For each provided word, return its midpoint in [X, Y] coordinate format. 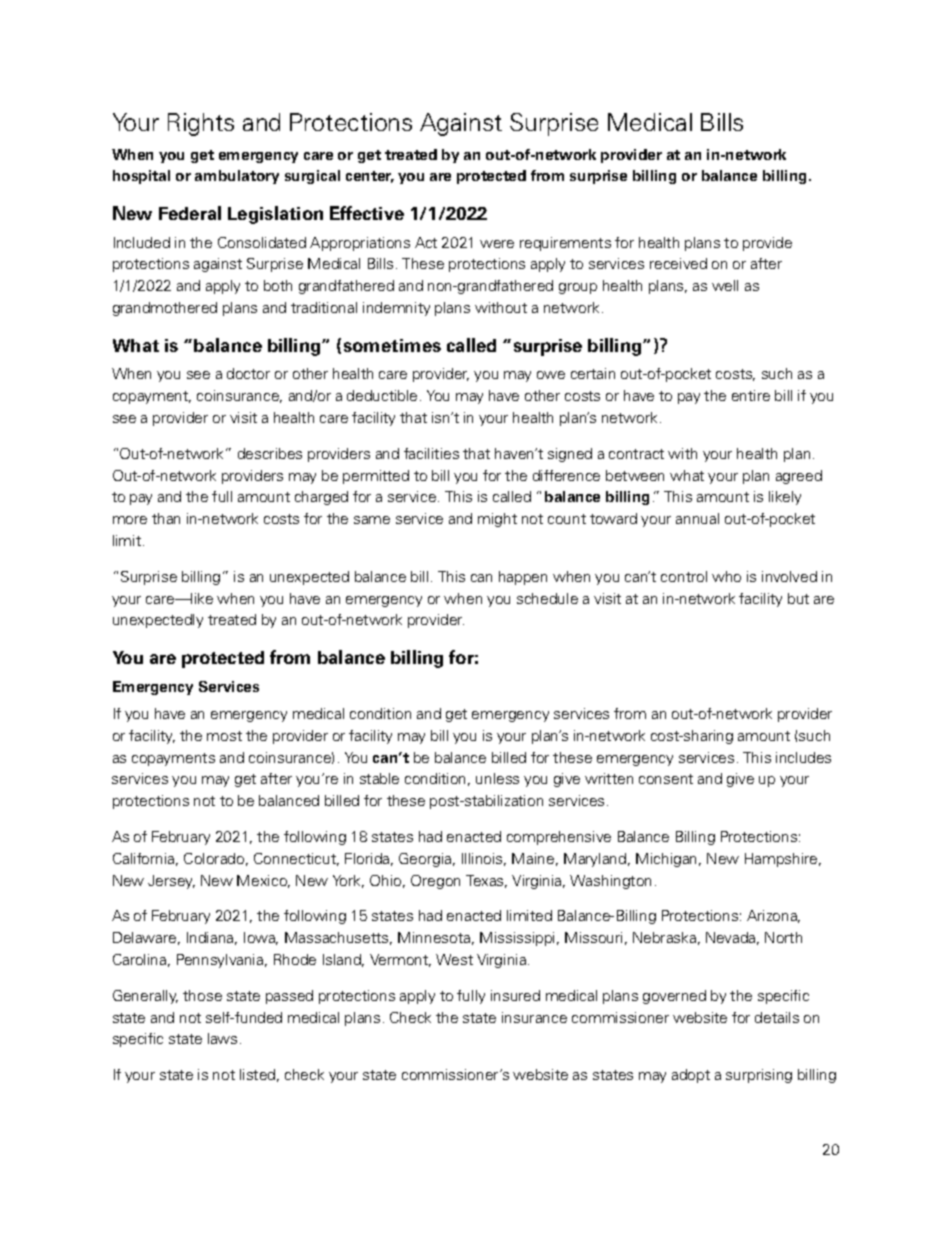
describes [270, 453]
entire [751, 395]
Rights [201, 124]
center [370, 177]
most [224, 736]
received [678, 263]
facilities [431, 453]
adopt [691, 1076]
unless [497, 778]
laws [222, 1038]
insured [515, 995]
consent [666, 779]
